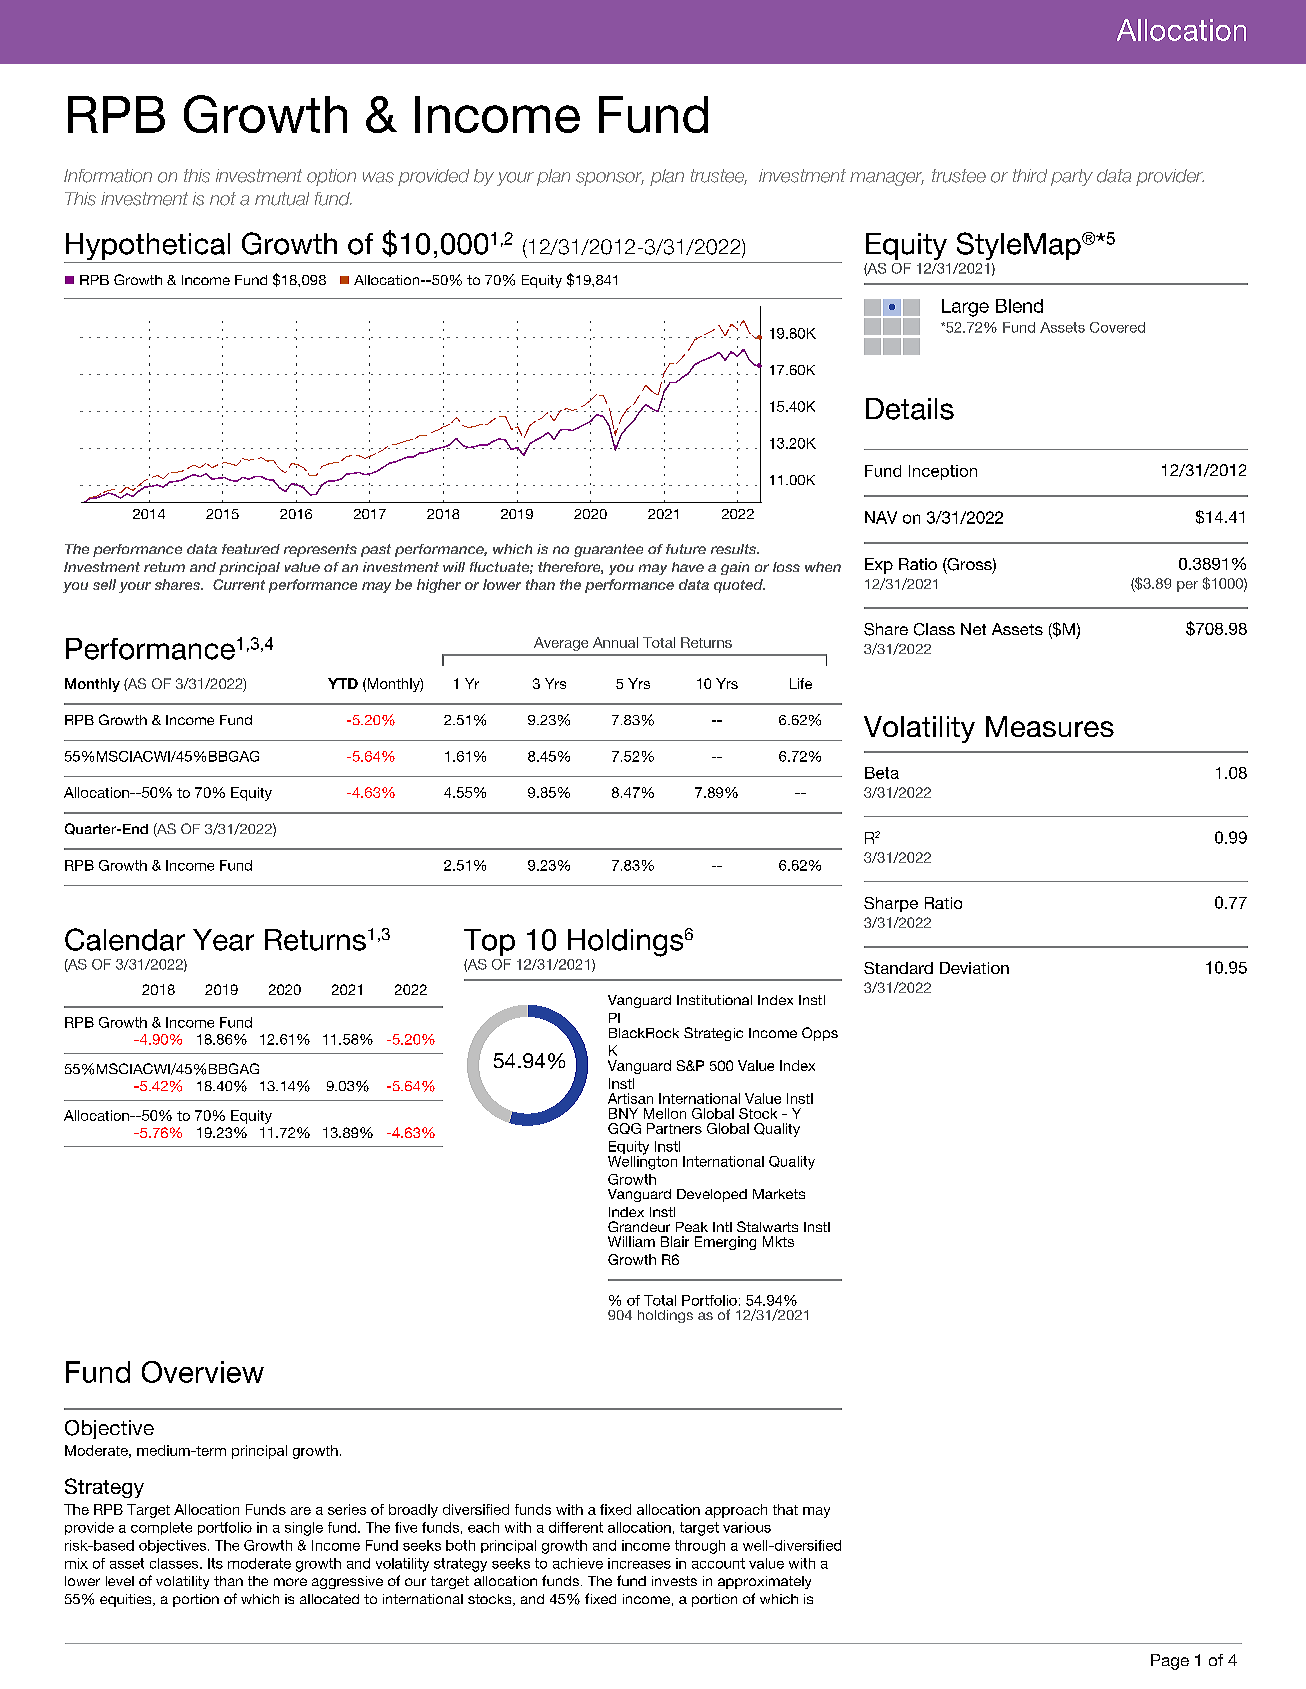 Image resolution: width=1306 pixels, height=1689 pixels. I want to click on third, so click(1030, 176).
